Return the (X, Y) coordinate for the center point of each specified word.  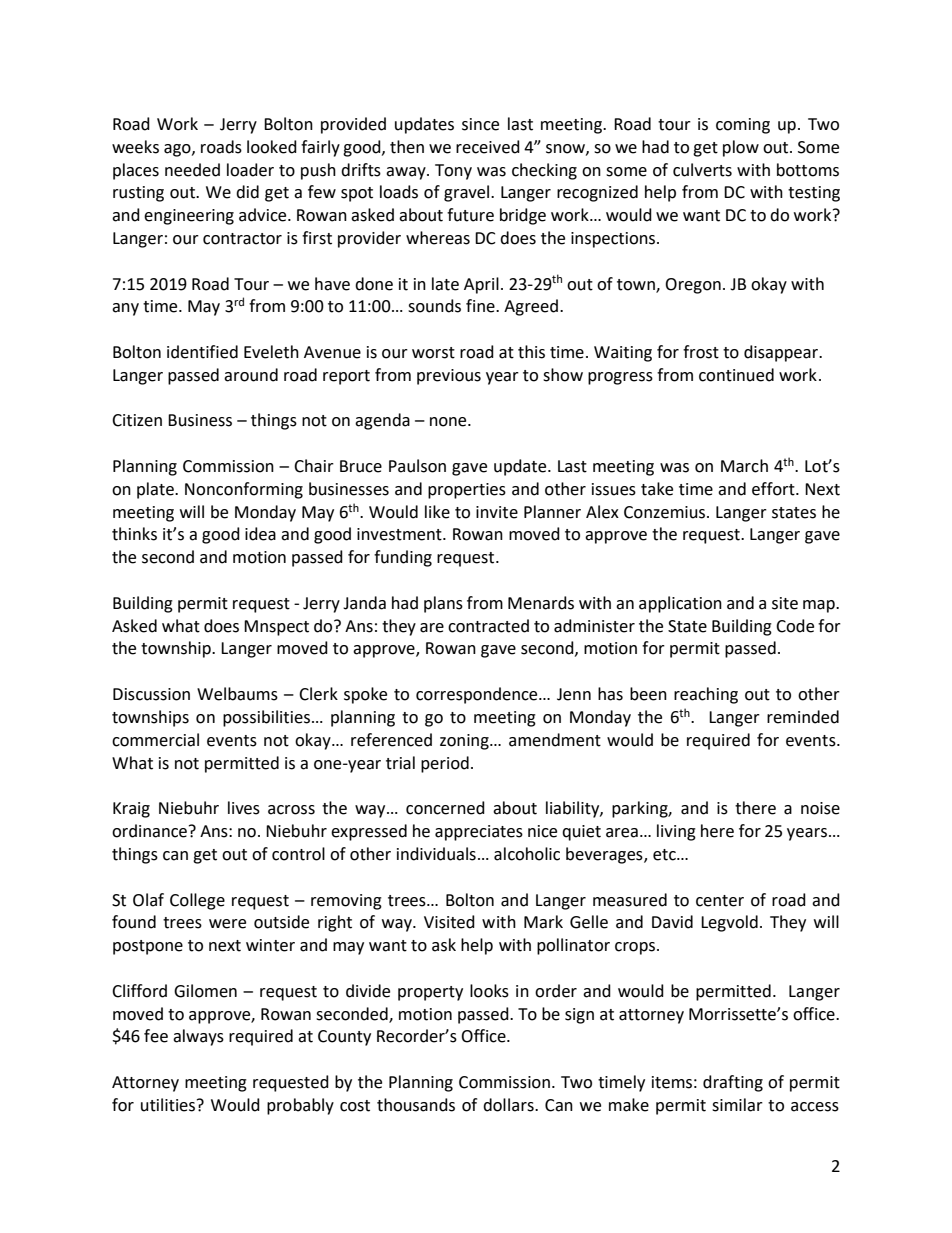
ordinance (149, 831)
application (680, 604)
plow (741, 148)
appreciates (479, 833)
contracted (488, 626)
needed (192, 170)
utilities (169, 1105)
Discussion (151, 694)
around (251, 375)
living (676, 832)
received (488, 147)
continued (736, 375)
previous (449, 377)
